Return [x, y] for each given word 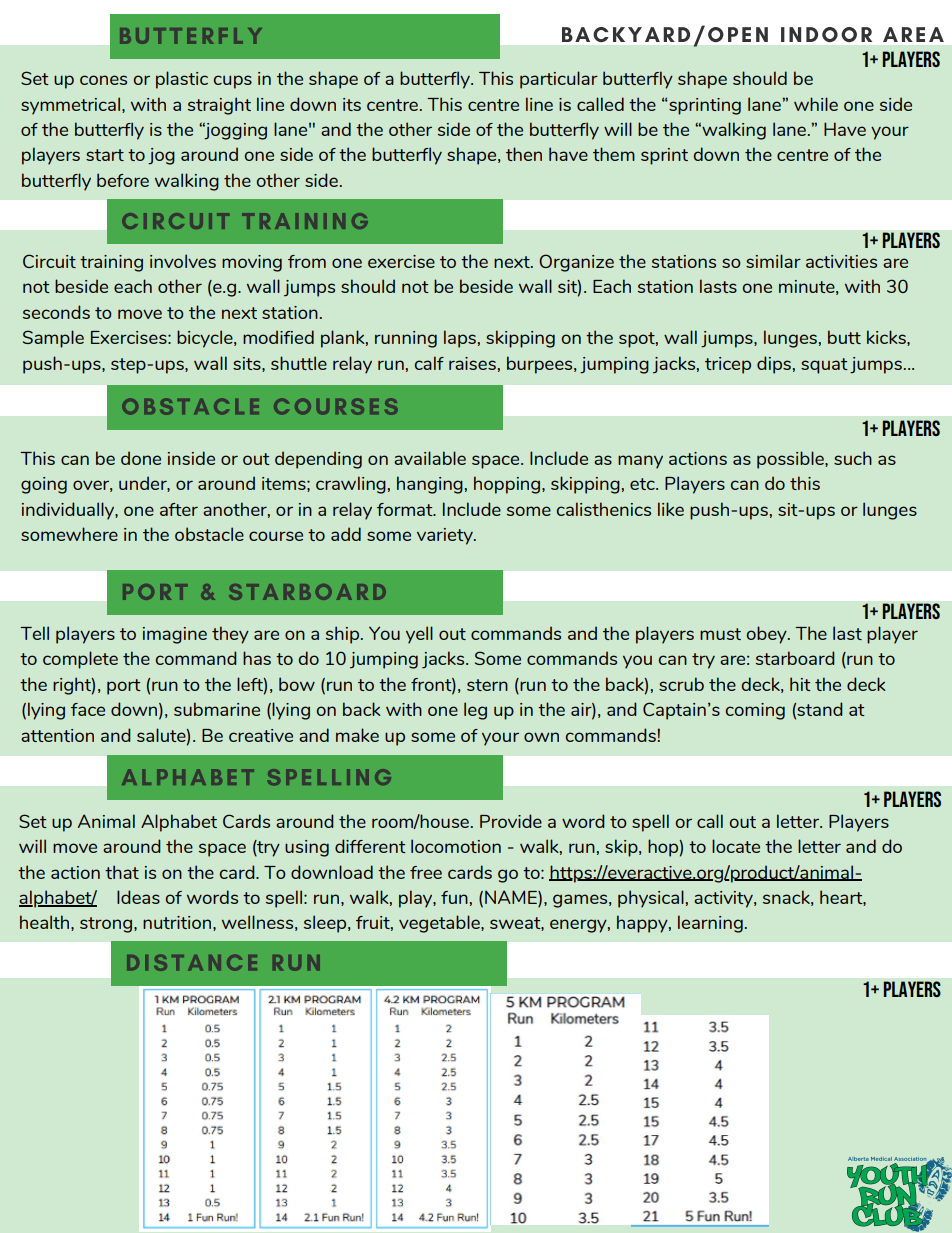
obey [767, 635]
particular [559, 80]
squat [824, 366]
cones [103, 80]
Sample [53, 339]
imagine [175, 635]
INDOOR [826, 34]
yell [419, 635]
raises [472, 363]
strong [106, 925]
